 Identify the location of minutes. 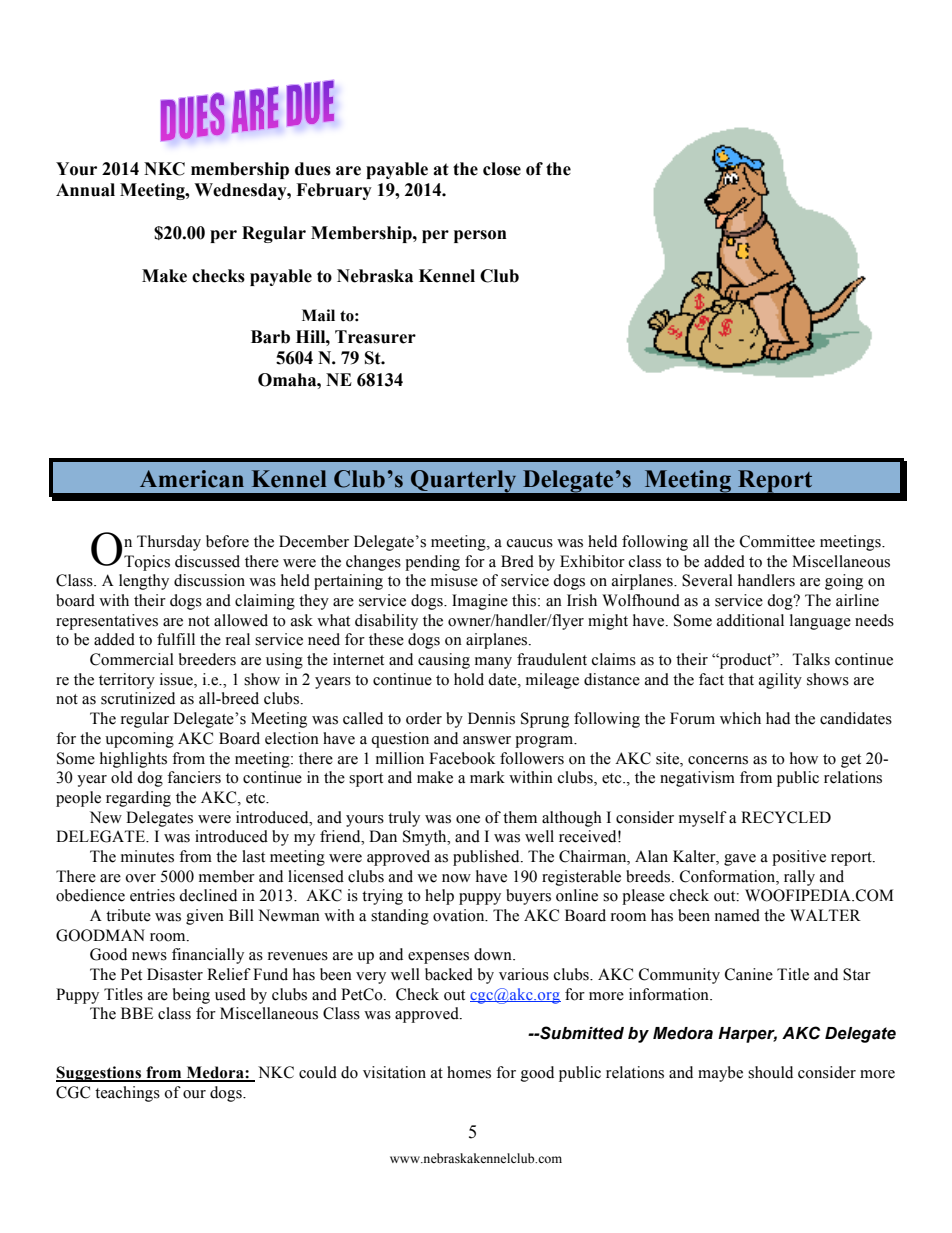
(147, 856).
